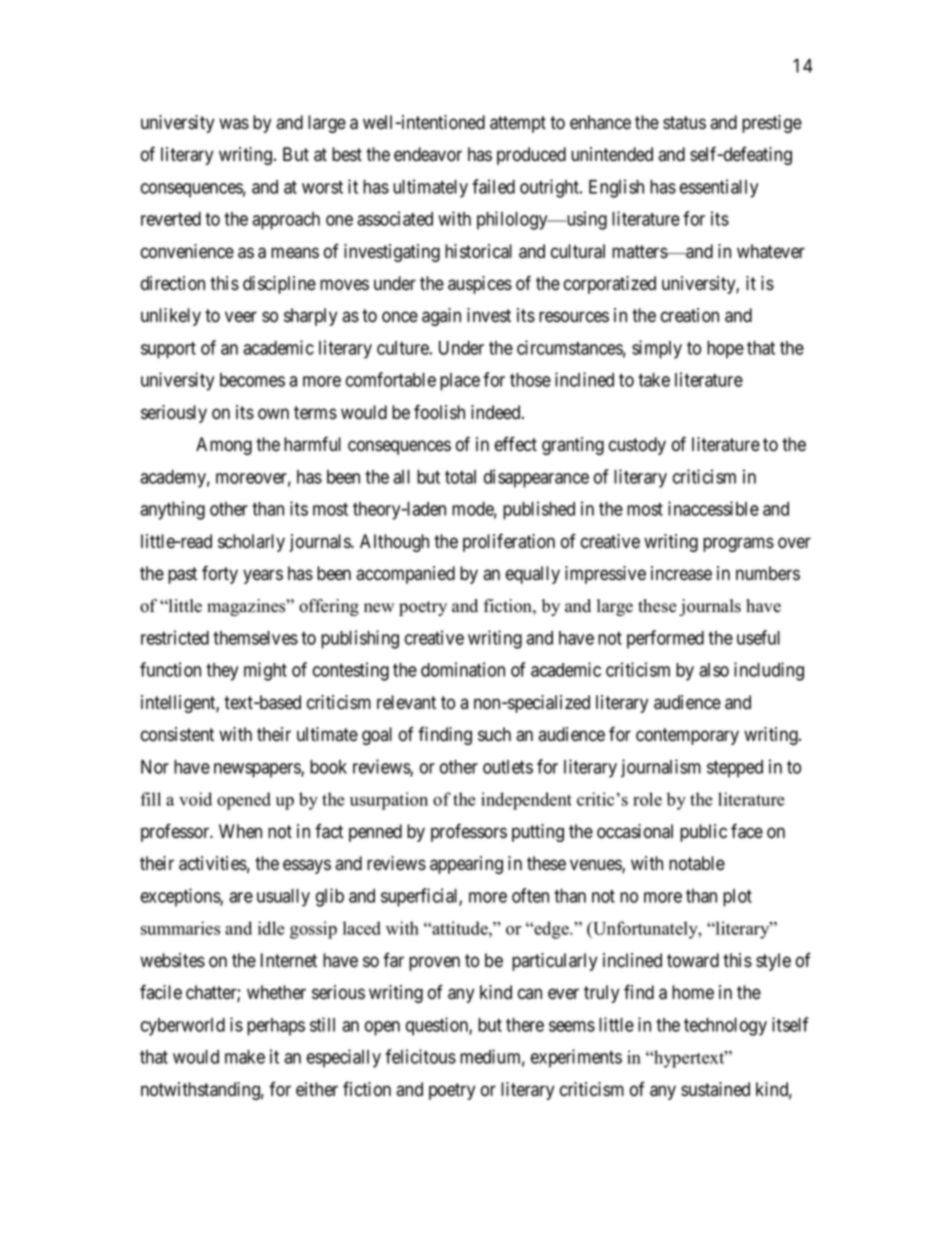  What do you see at coordinates (684, 123) in the screenshot?
I see `status` at bounding box center [684, 123].
